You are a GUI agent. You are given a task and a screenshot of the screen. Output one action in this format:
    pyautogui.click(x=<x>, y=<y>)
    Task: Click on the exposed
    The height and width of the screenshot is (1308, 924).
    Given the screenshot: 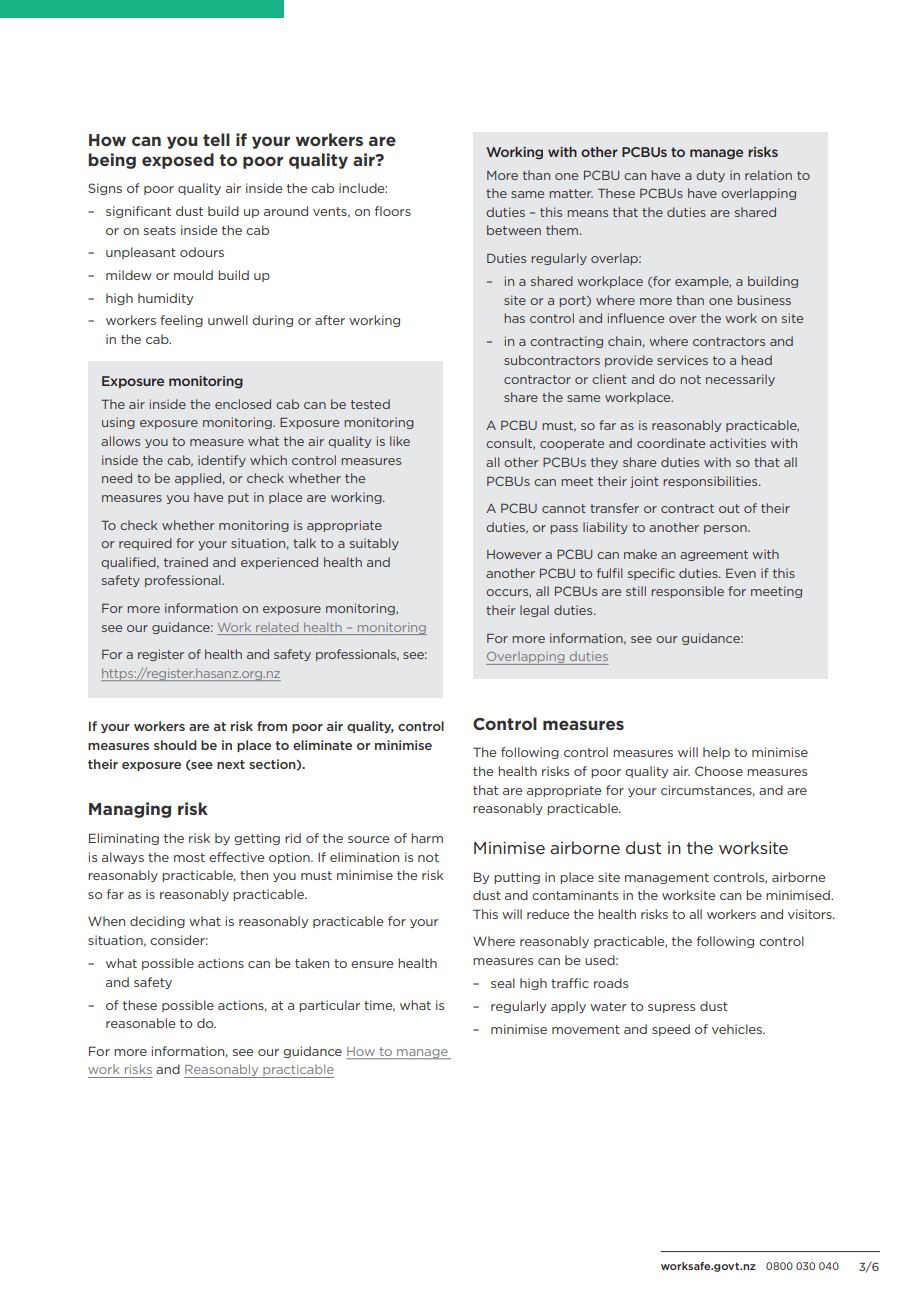 What is the action you would take?
    pyautogui.click(x=178, y=161)
